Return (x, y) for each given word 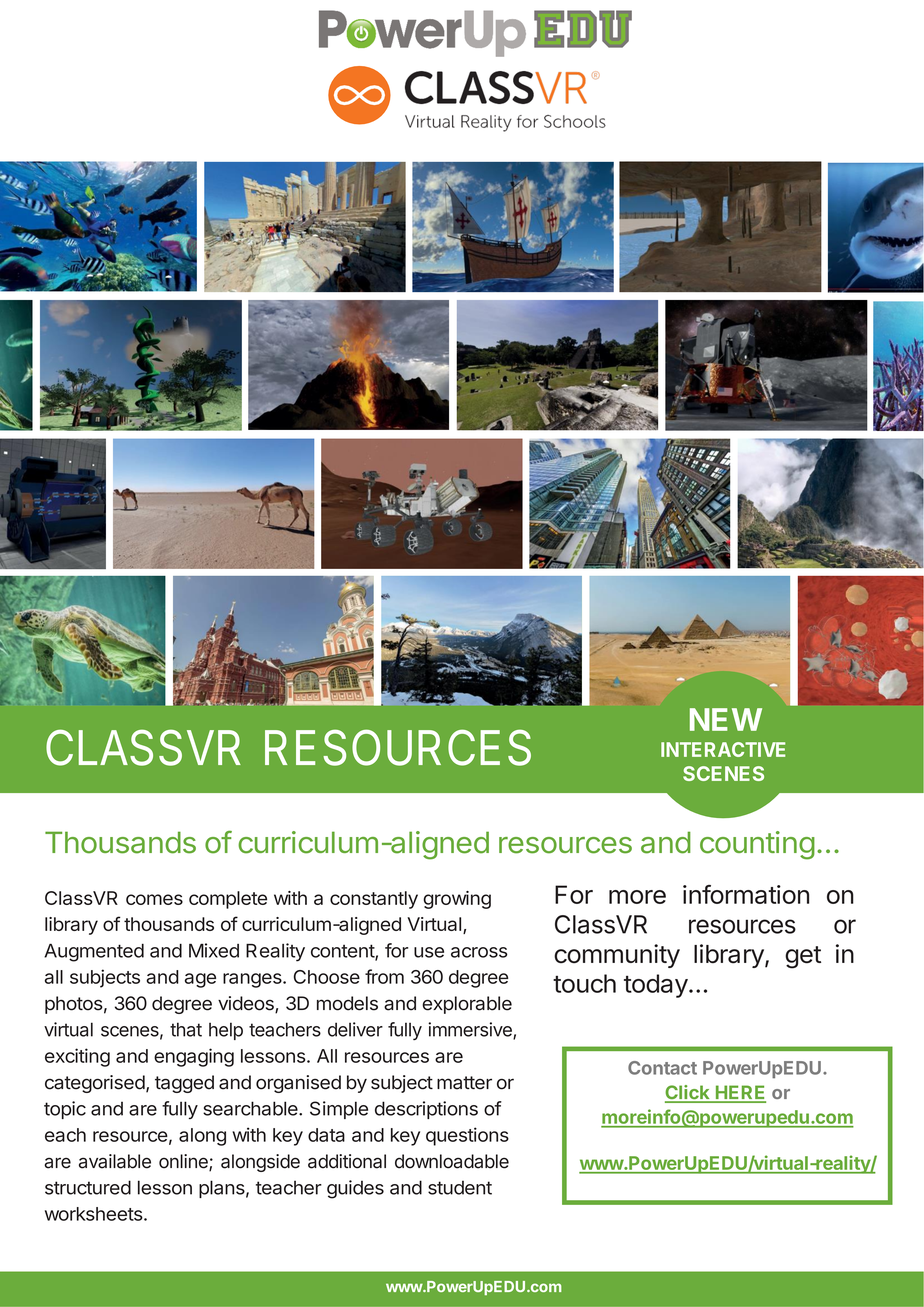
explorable (467, 1005)
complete (228, 900)
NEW (726, 719)
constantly (374, 900)
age (200, 980)
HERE (739, 1093)
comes (154, 899)
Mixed (214, 950)
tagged (184, 1084)
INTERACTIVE (723, 749)
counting (757, 845)
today (656, 986)
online (184, 1162)
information (746, 894)
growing (457, 900)
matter (464, 1083)
